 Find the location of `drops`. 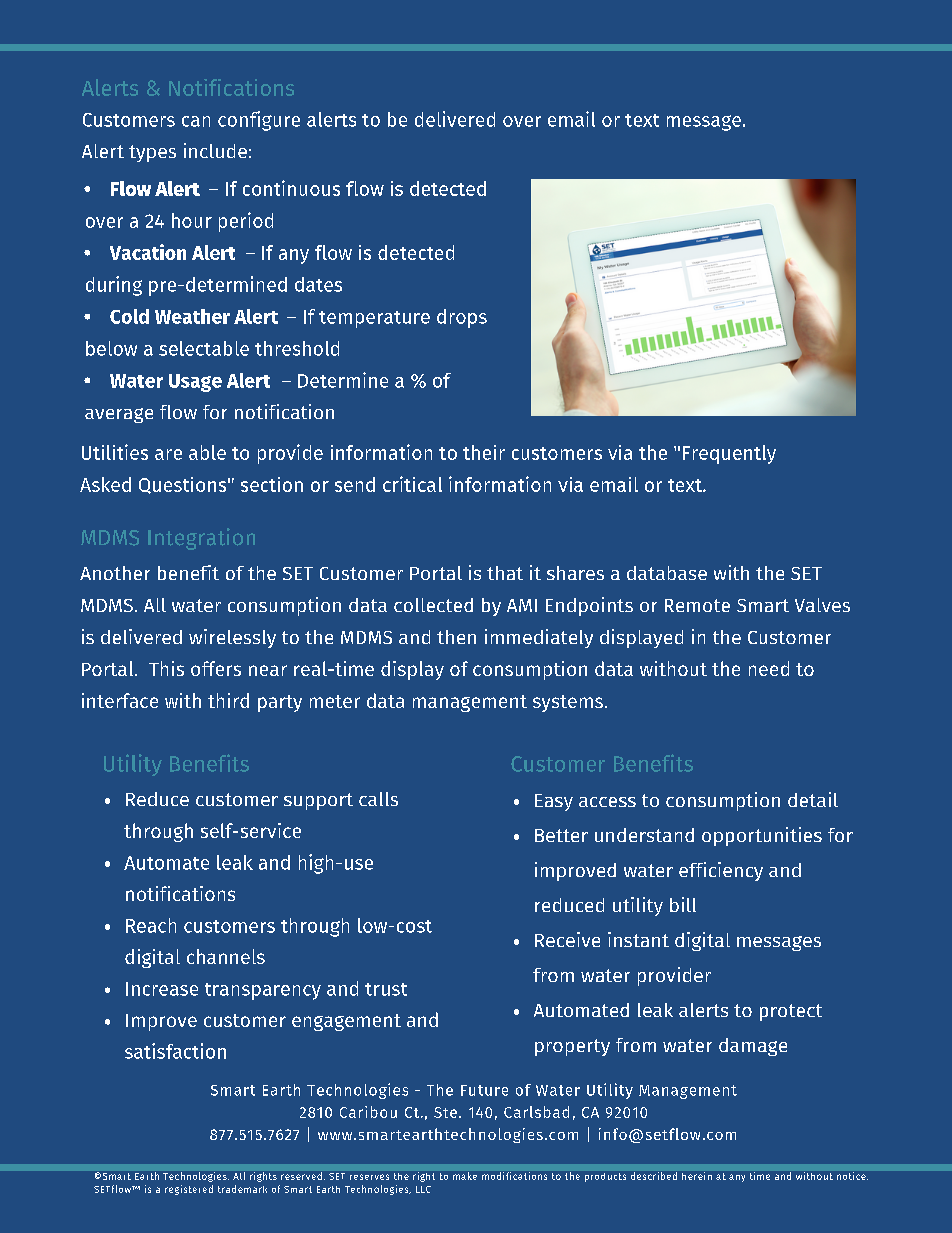

drops is located at coordinates (462, 318).
